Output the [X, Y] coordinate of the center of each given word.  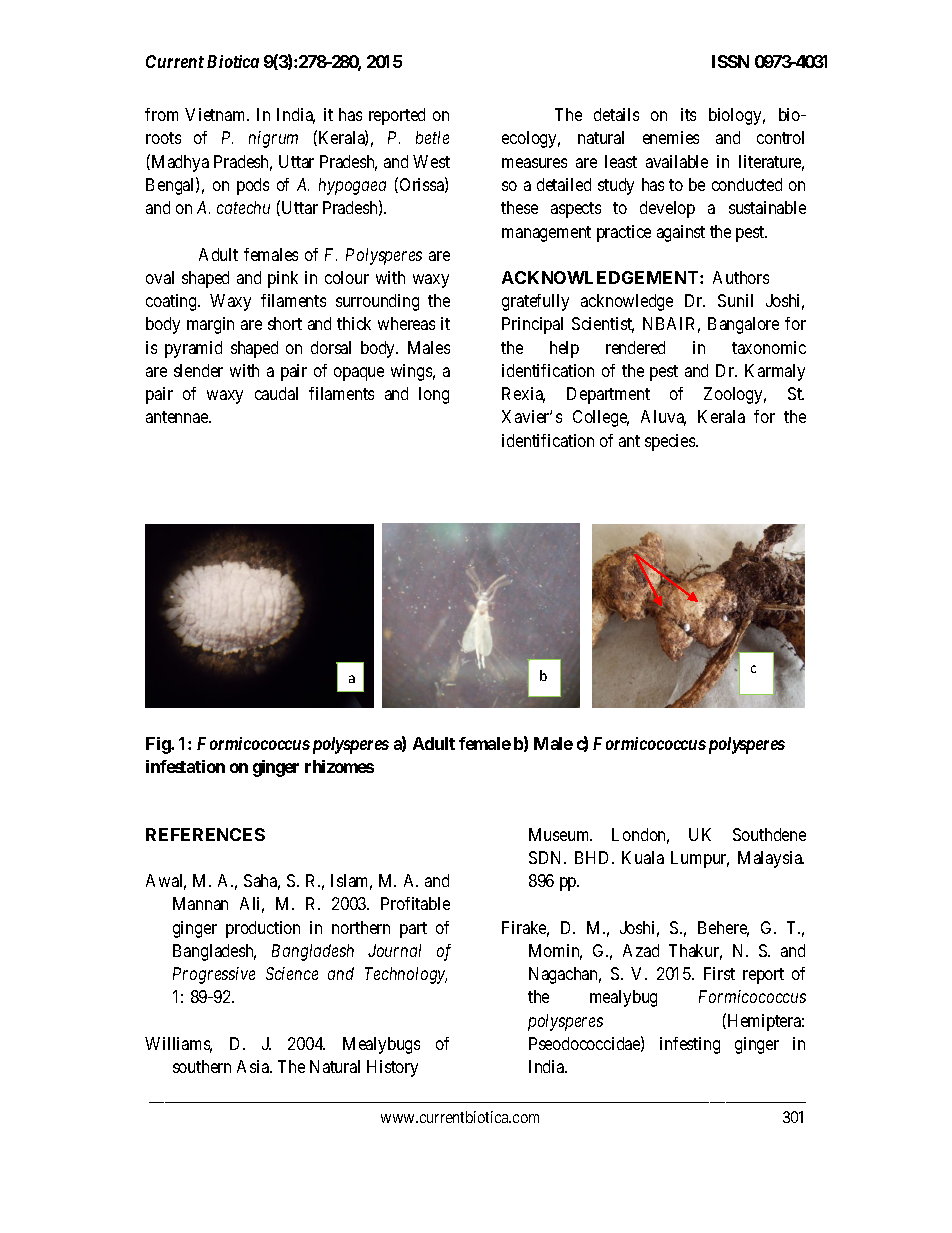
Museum [560, 834]
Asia [254, 1066]
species [671, 442]
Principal [532, 325]
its [688, 114]
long [434, 395]
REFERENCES [205, 834]
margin [210, 325]
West [431, 161]
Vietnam [217, 114]
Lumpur [700, 859]
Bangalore [743, 325]
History [392, 1068]
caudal [276, 393]
